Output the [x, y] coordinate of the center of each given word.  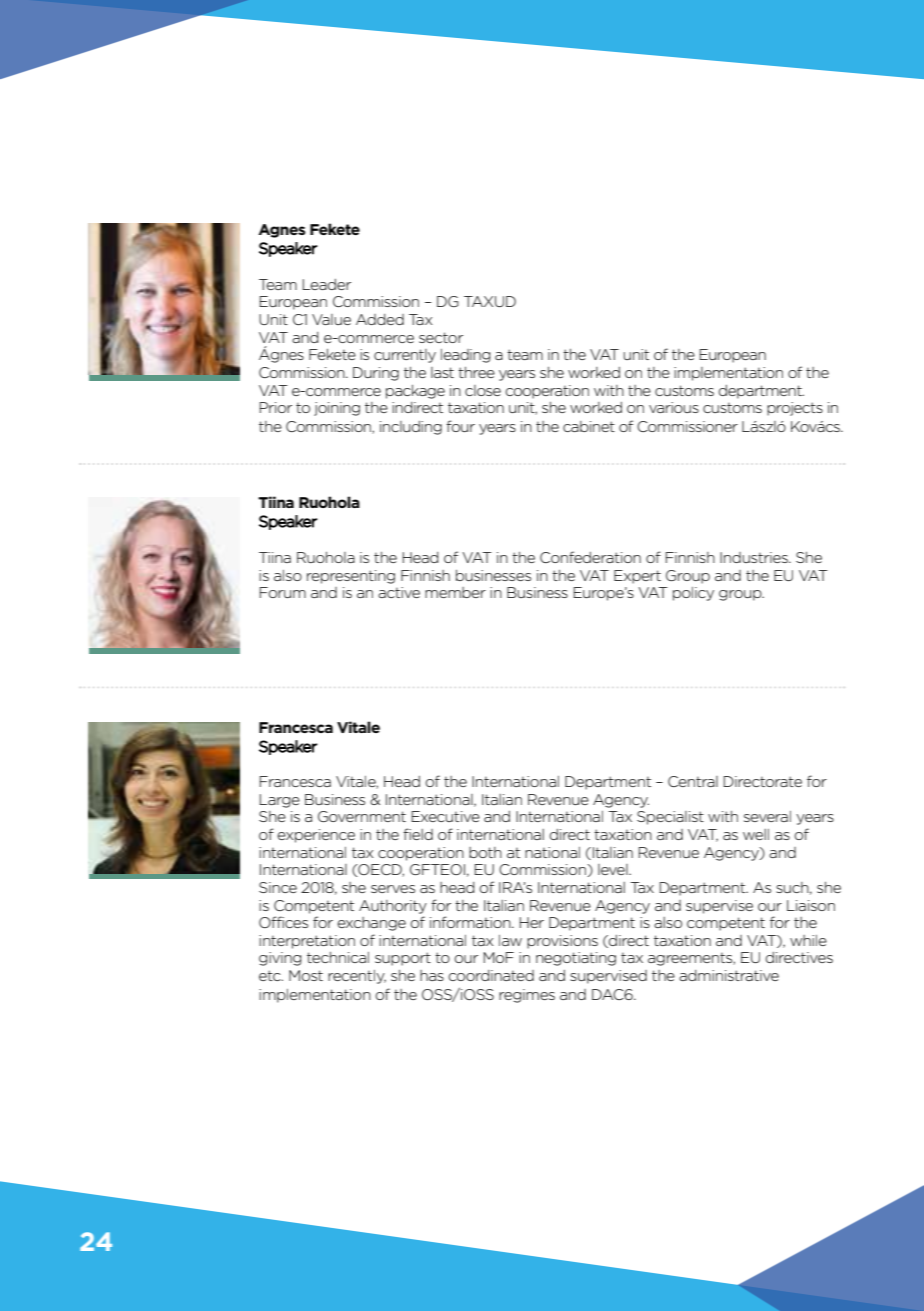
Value [331, 319]
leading [465, 356]
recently [357, 977]
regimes [527, 996]
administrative [729, 975]
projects [795, 409]
